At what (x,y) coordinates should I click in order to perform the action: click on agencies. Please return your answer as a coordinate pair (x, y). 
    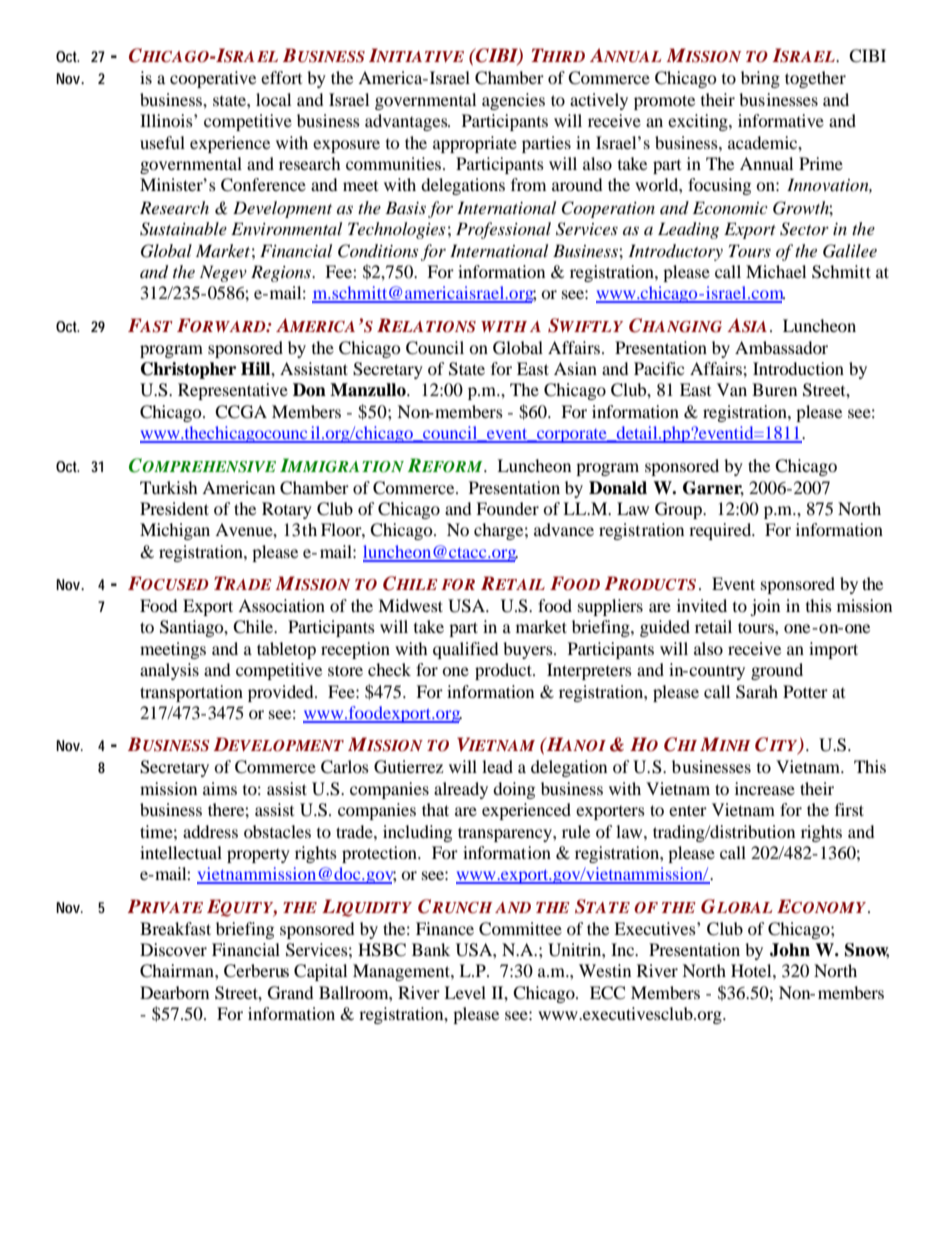
    Looking at the image, I should click on (513, 101).
